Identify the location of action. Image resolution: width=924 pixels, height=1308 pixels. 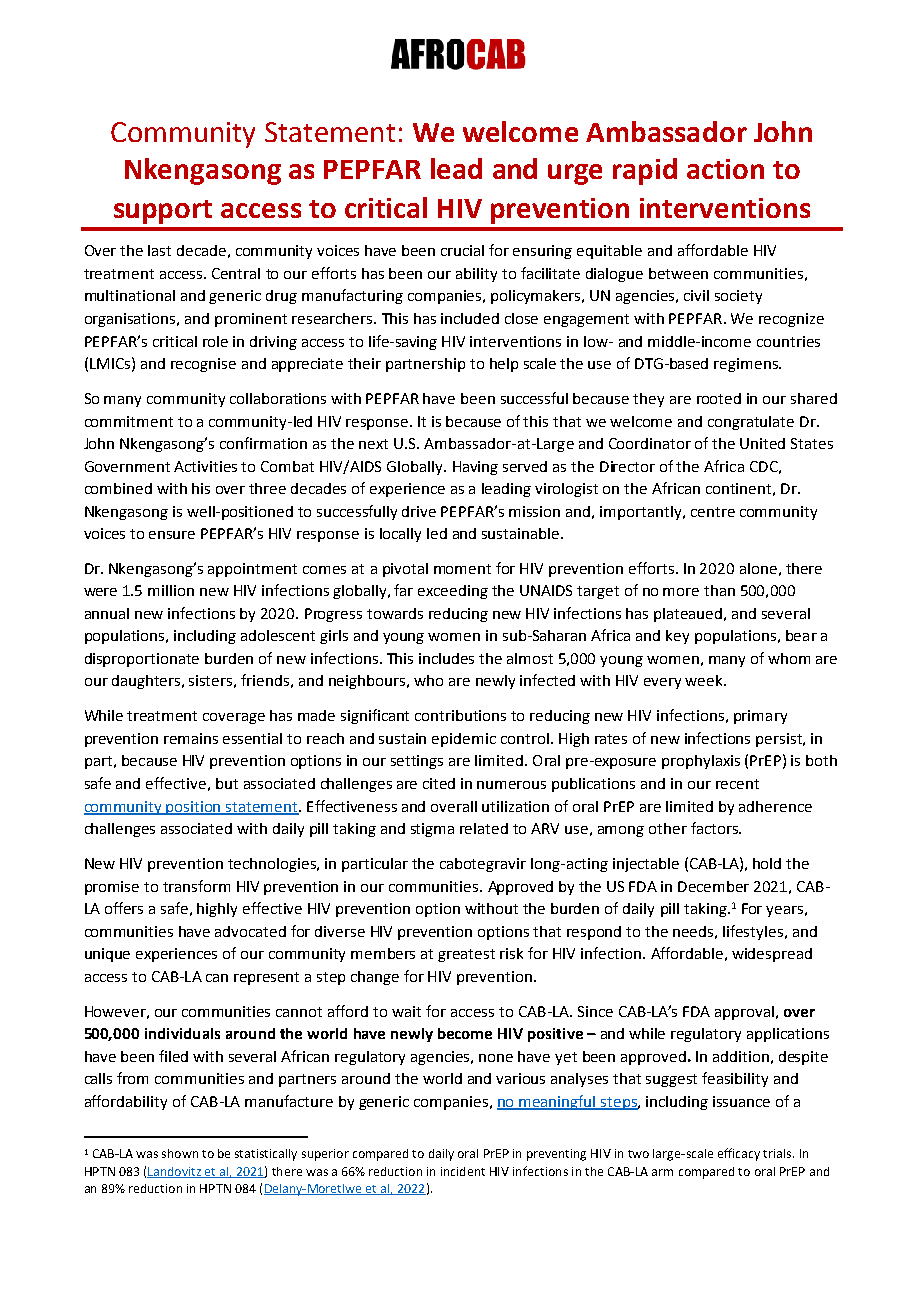
(725, 169).
